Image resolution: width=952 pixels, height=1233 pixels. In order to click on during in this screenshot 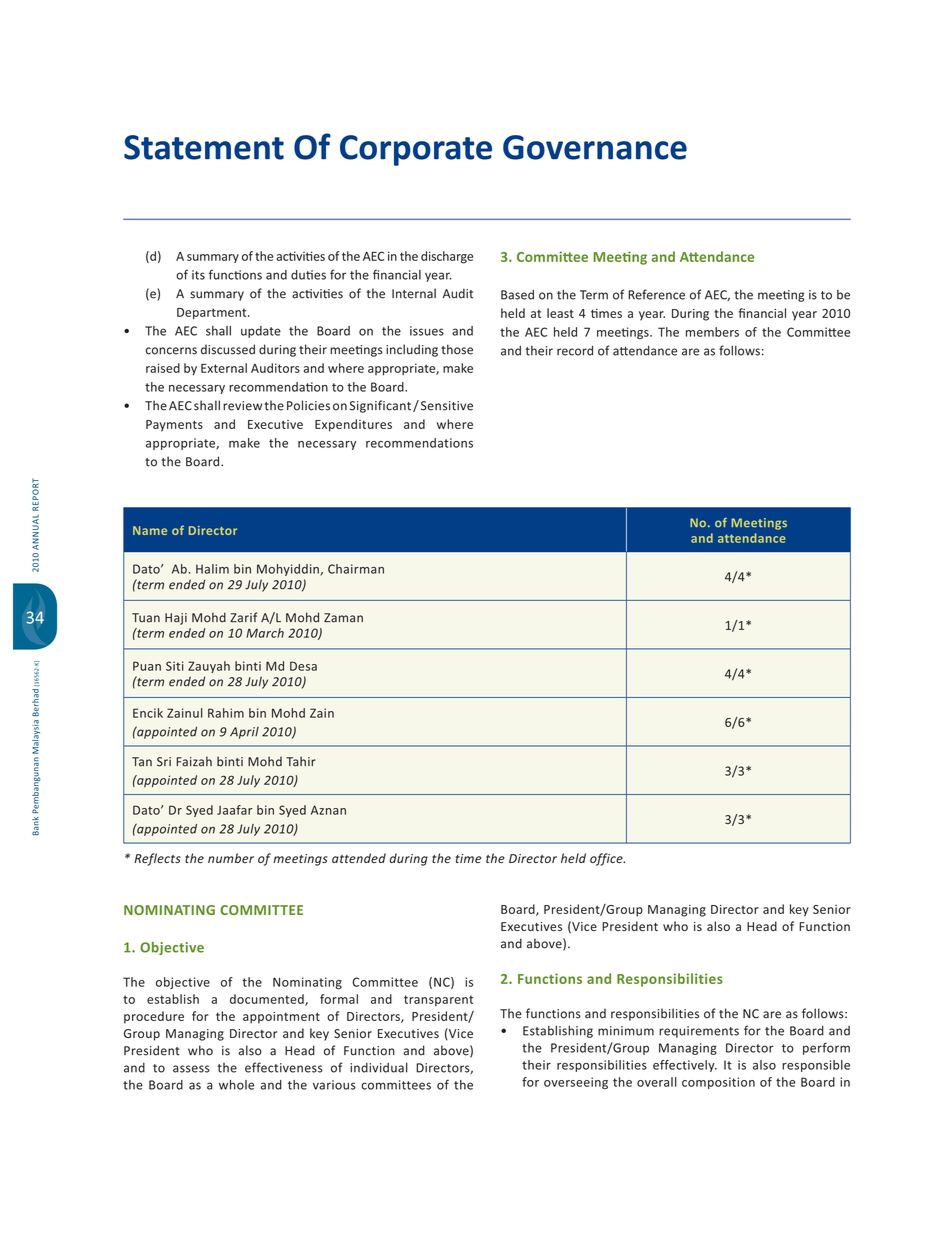, I will do `click(408, 859)`.
